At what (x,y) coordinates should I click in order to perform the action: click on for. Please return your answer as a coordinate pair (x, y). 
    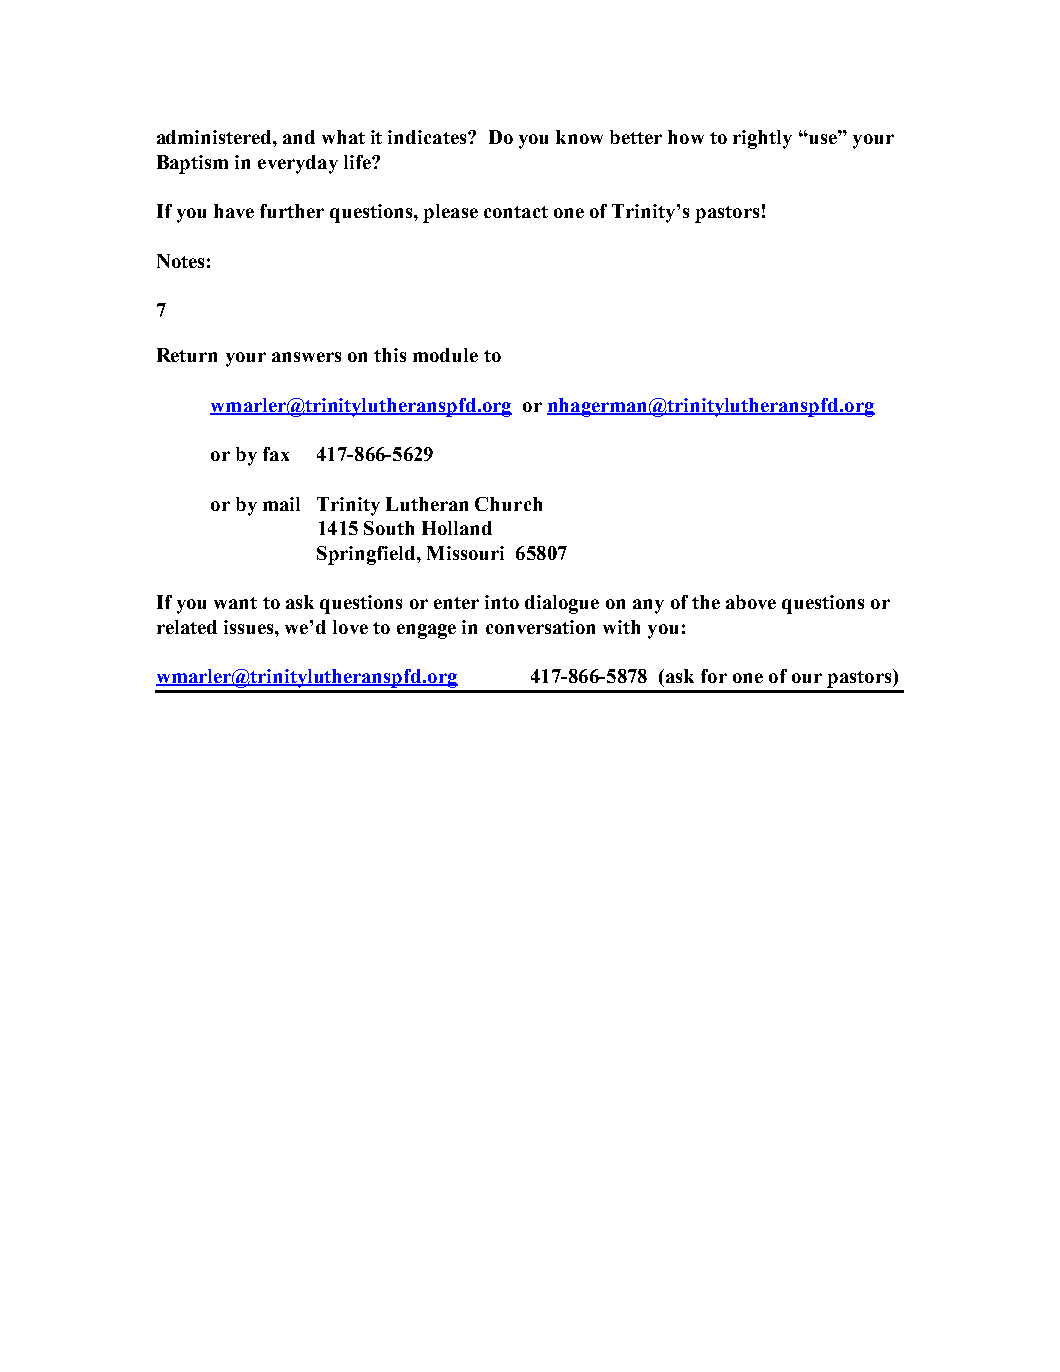
    Looking at the image, I should click on (714, 676).
